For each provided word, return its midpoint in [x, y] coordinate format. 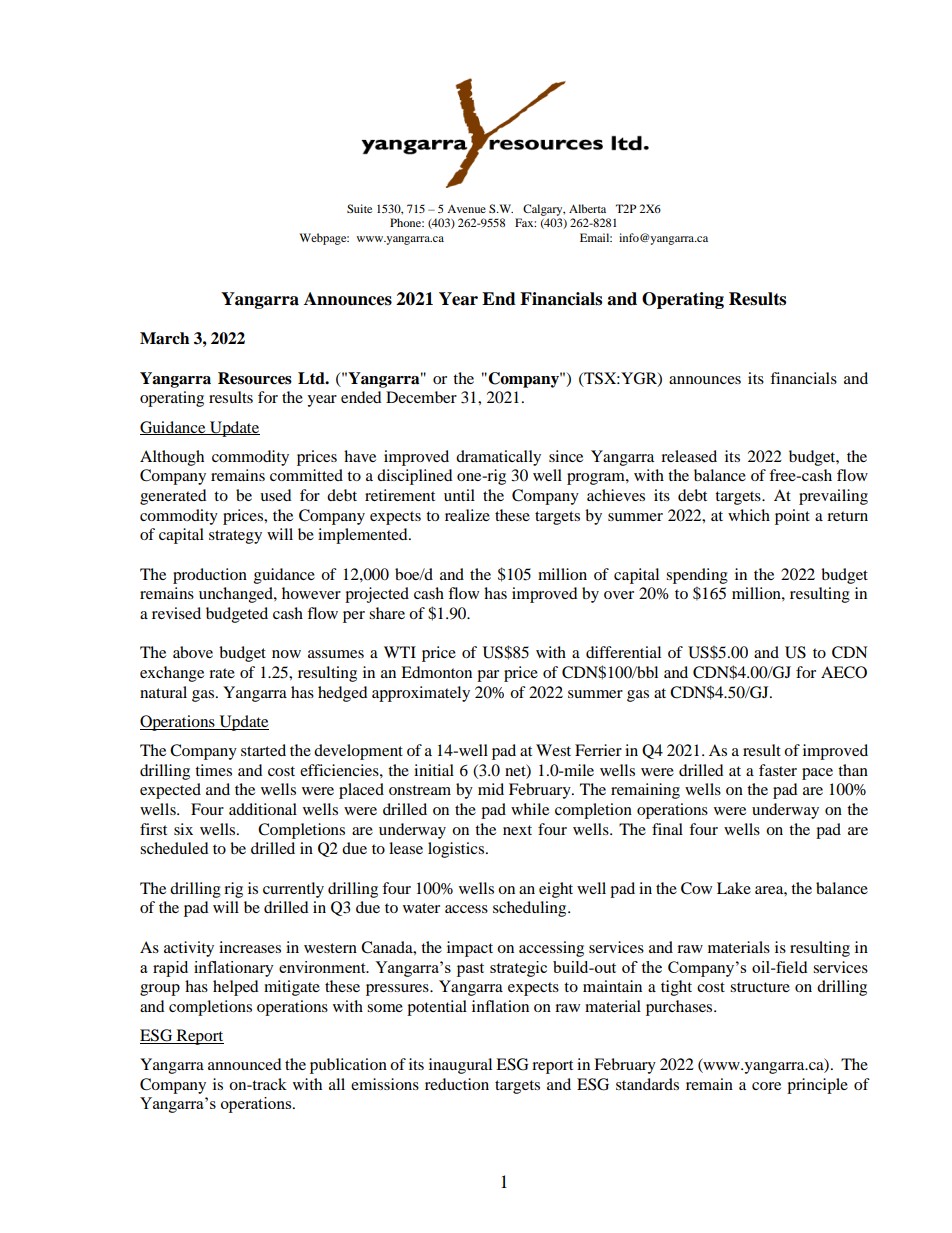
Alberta [587, 208]
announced [245, 1064]
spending [697, 576]
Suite [359, 208]
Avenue [466, 209]
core [766, 1086]
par [488, 676]
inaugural [460, 1066]
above [193, 652]
